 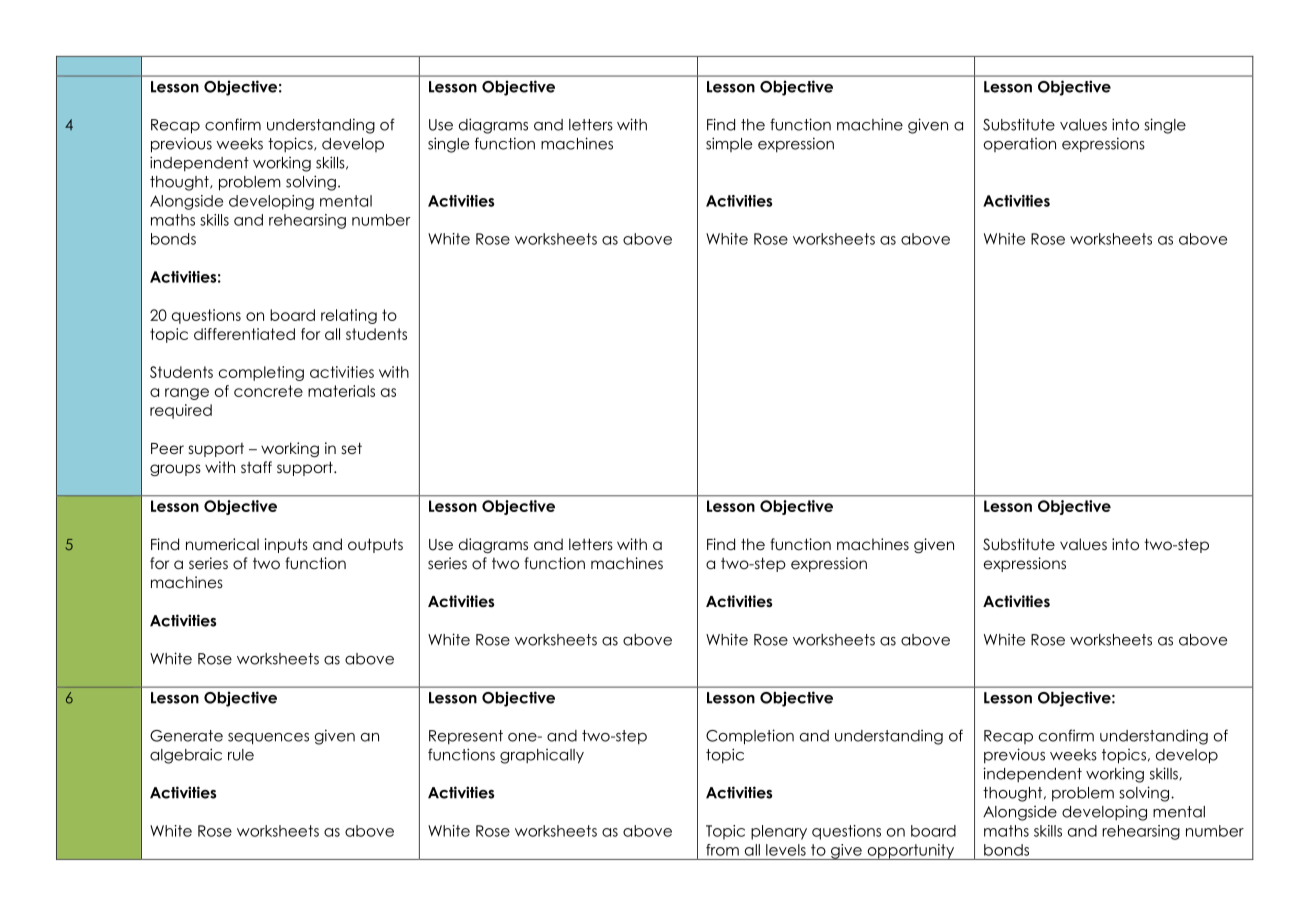 I want to click on simple, so click(x=729, y=144).
